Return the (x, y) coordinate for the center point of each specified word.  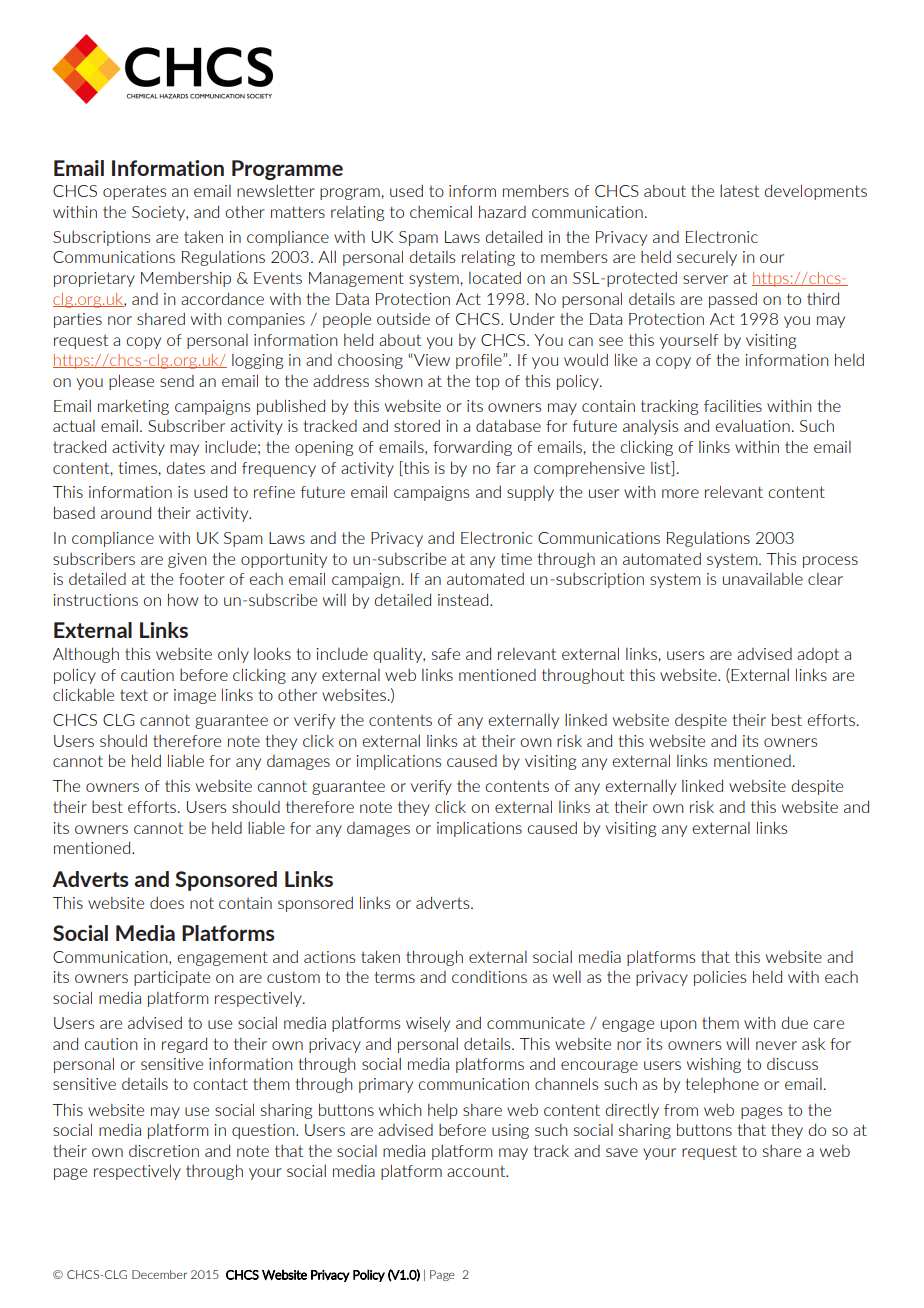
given (187, 560)
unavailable (763, 579)
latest (739, 191)
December (159, 1274)
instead (464, 599)
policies (720, 978)
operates (135, 192)
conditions (489, 976)
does (167, 902)
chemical (441, 212)
